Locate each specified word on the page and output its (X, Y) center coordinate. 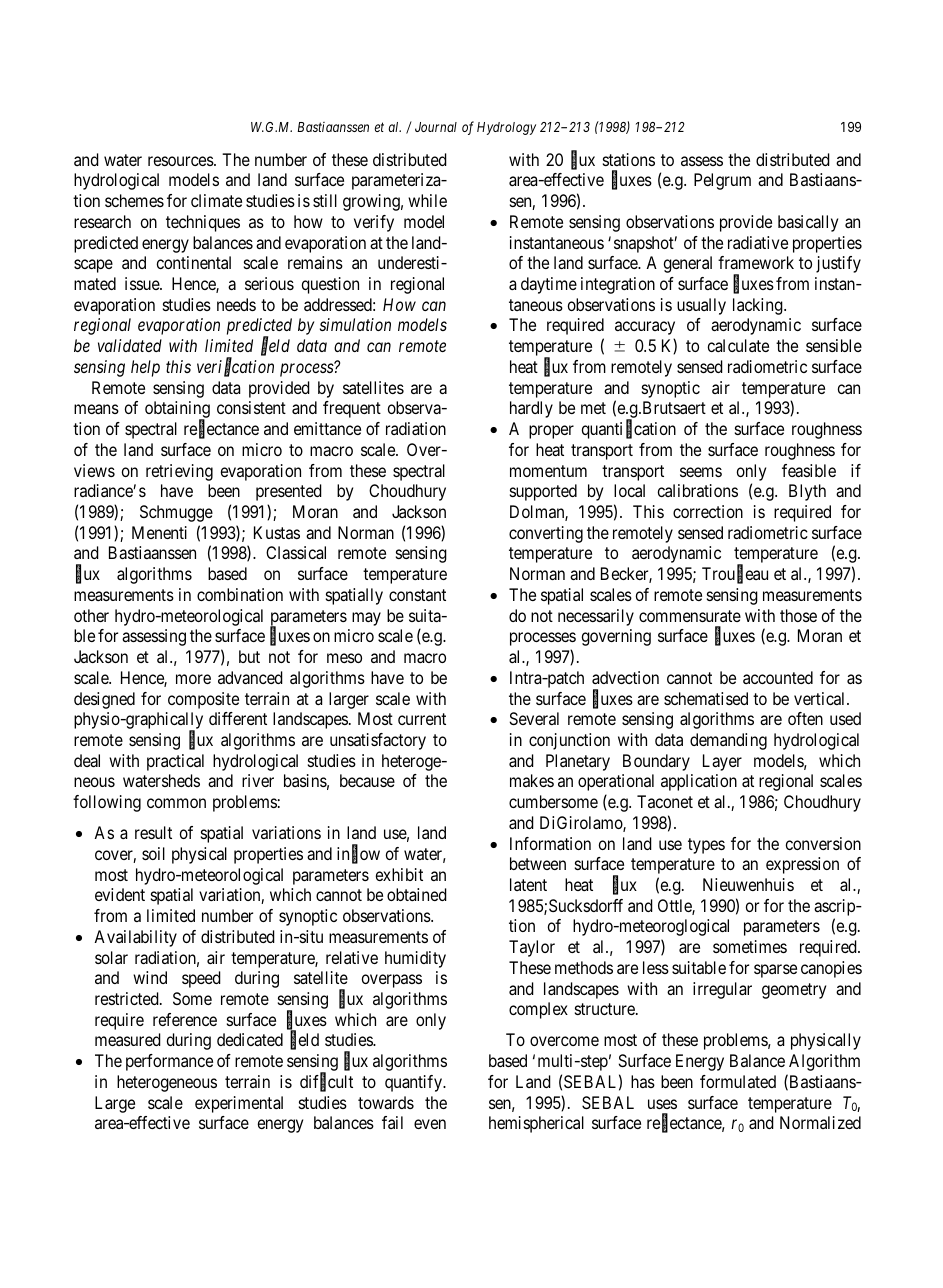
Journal (436, 127)
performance (169, 1062)
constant (417, 595)
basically (808, 223)
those (798, 615)
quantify (414, 1083)
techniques (203, 223)
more (193, 679)
